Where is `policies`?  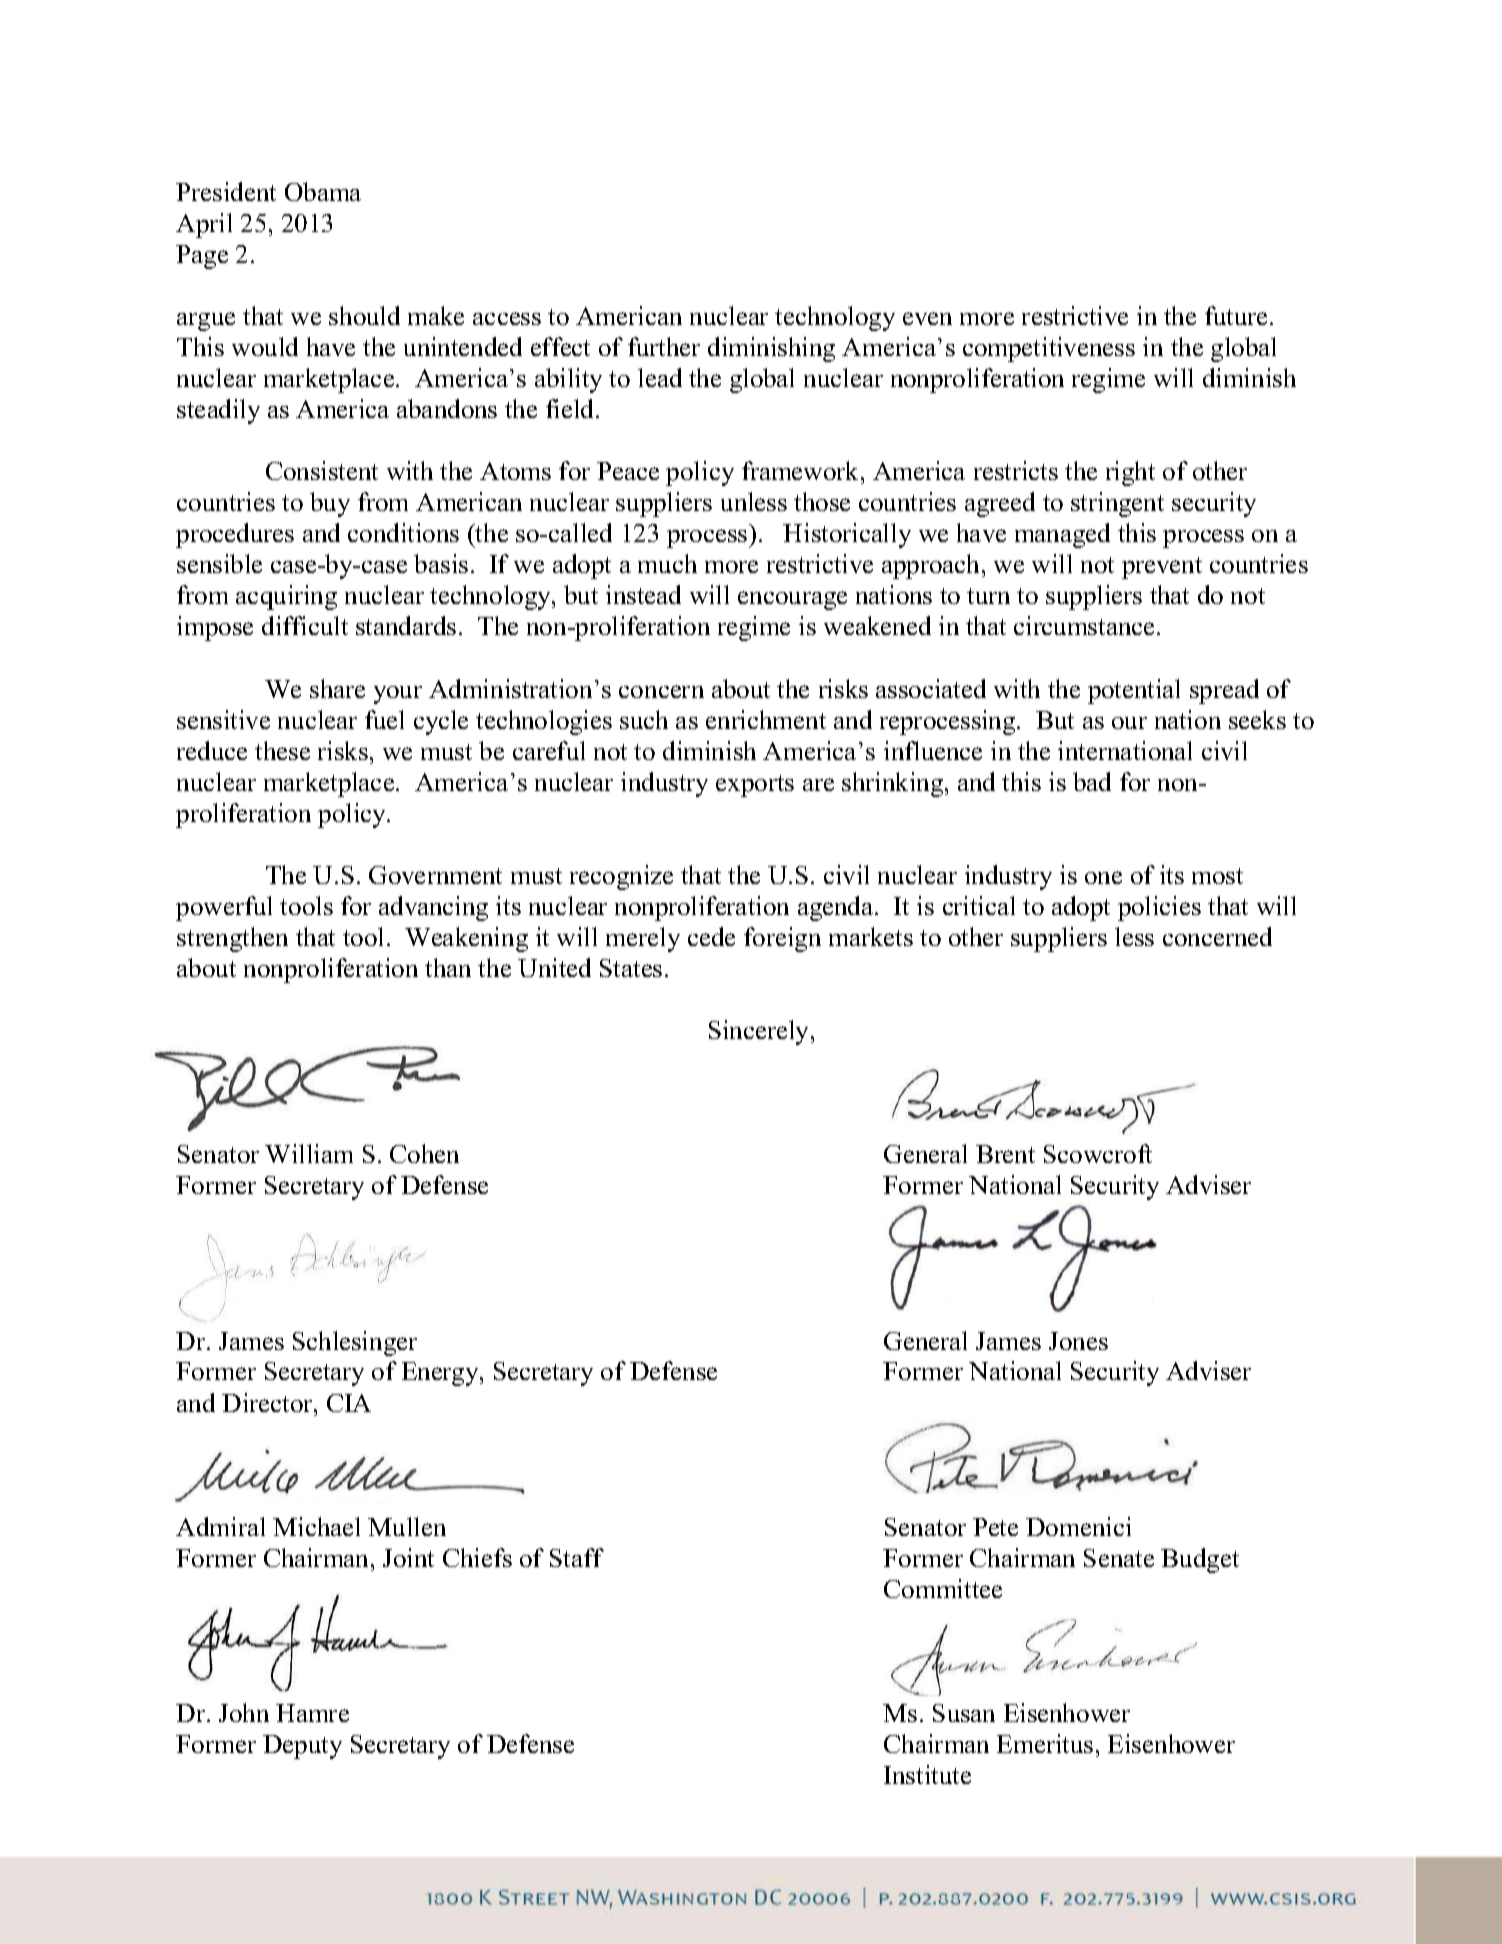 policies is located at coordinates (1159, 908).
